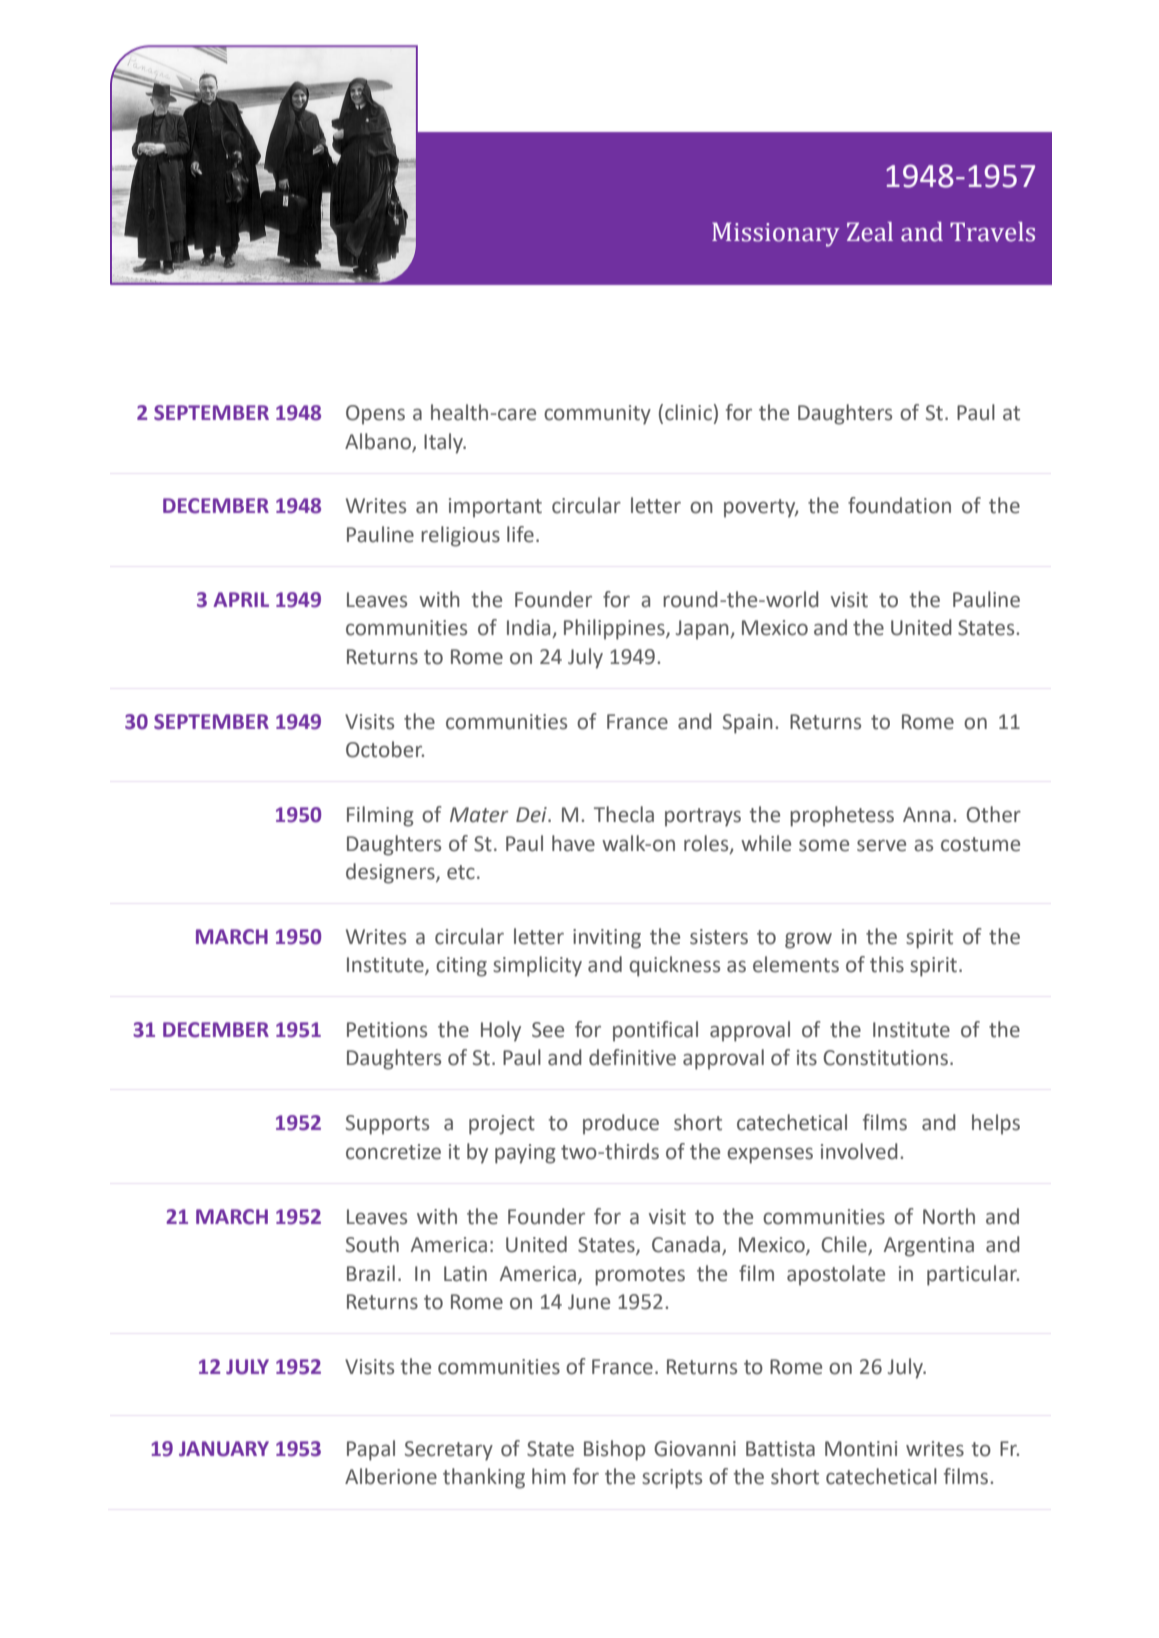  Describe the element at coordinates (776, 234) in the page. I see `Missionary` at that location.
